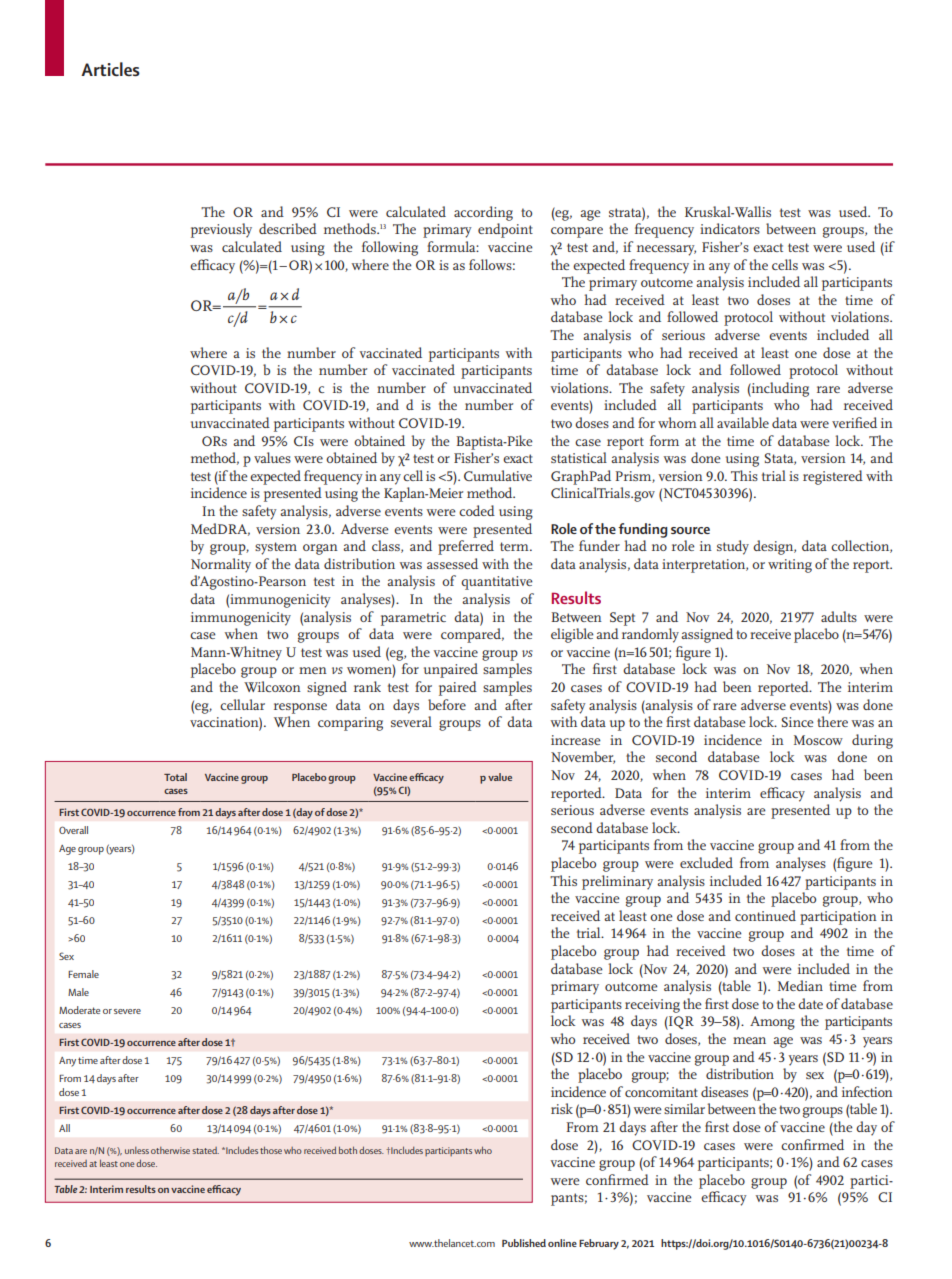 The image size is (952, 1279). Describe the element at coordinates (483, 213) in the screenshot. I see `according` at that location.
